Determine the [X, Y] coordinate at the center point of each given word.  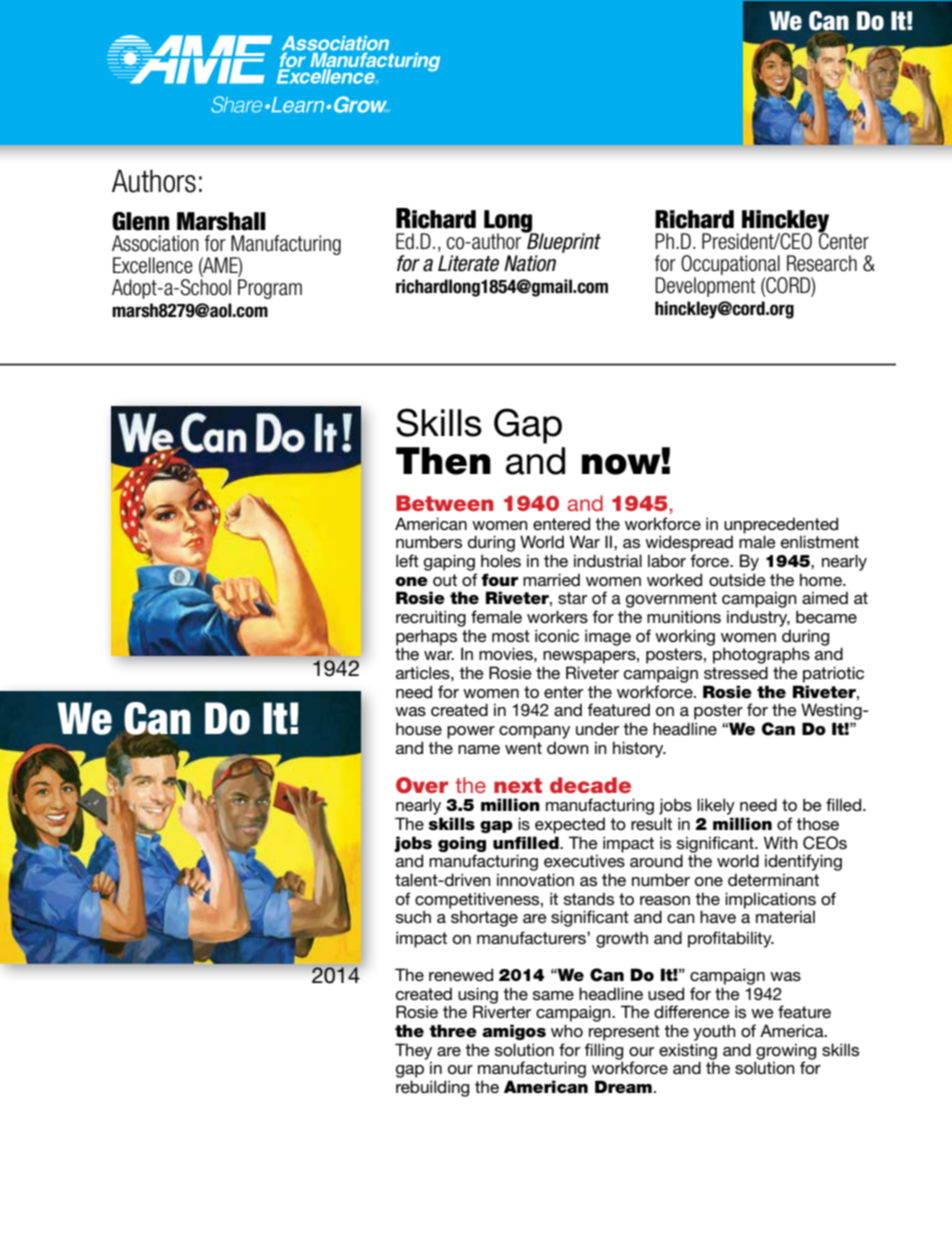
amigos [514, 1032]
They [413, 1052]
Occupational [730, 265]
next [518, 785]
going [462, 844]
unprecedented [781, 525]
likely [716, 806]
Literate [468, 263]
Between [445, 503]
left [407, 560]
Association [155, 243]
